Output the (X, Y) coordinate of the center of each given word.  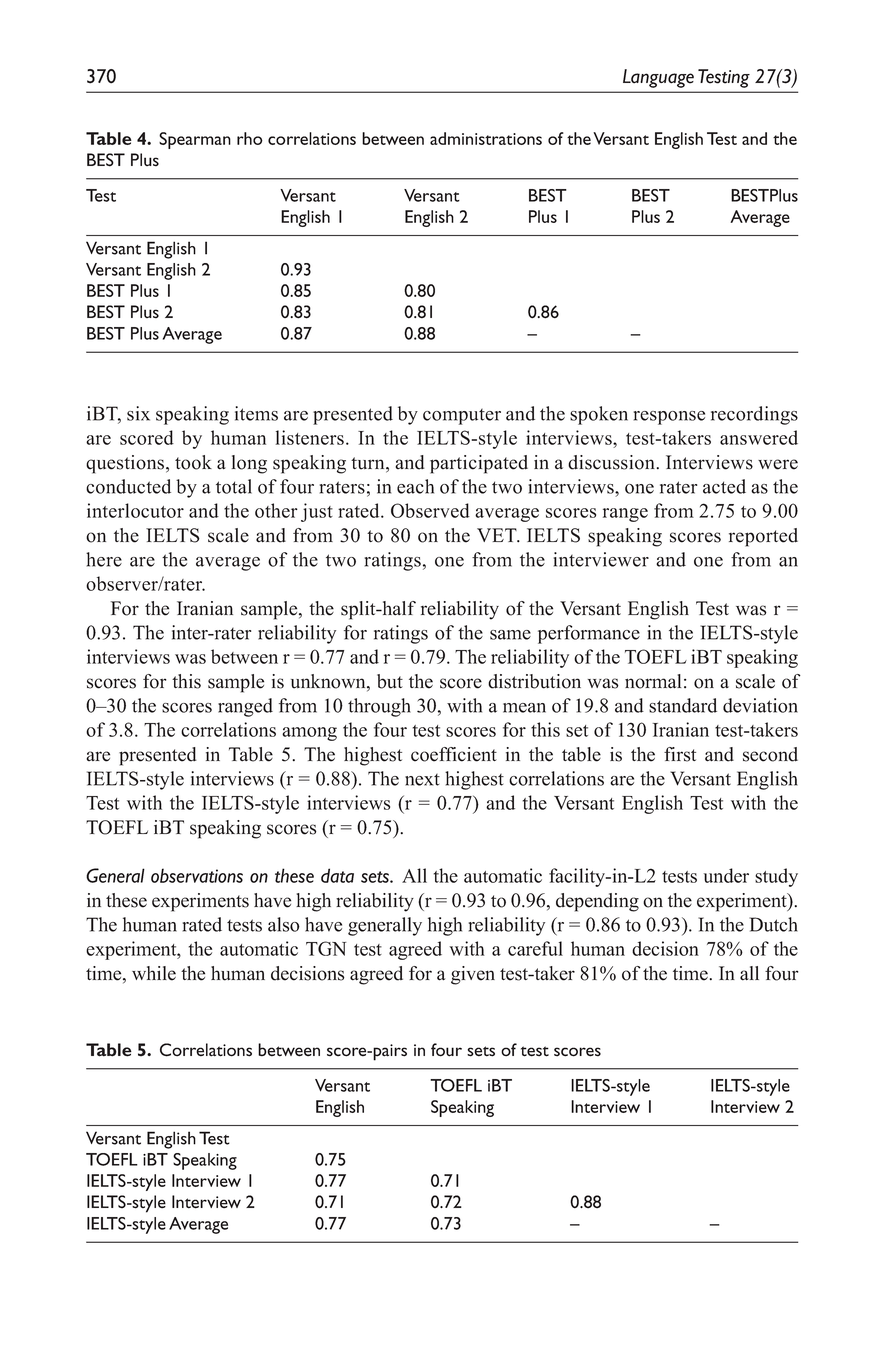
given (473, 975)
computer (462, 417)
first (680, 754)
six (138, 413)
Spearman (195, 140)
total (234, 486)
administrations (486, 138)
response (669, 418)
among (309, 734)
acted (724, 486)
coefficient (454, 754)
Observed (430, 510)
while (154, 973)
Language (658, 78)
